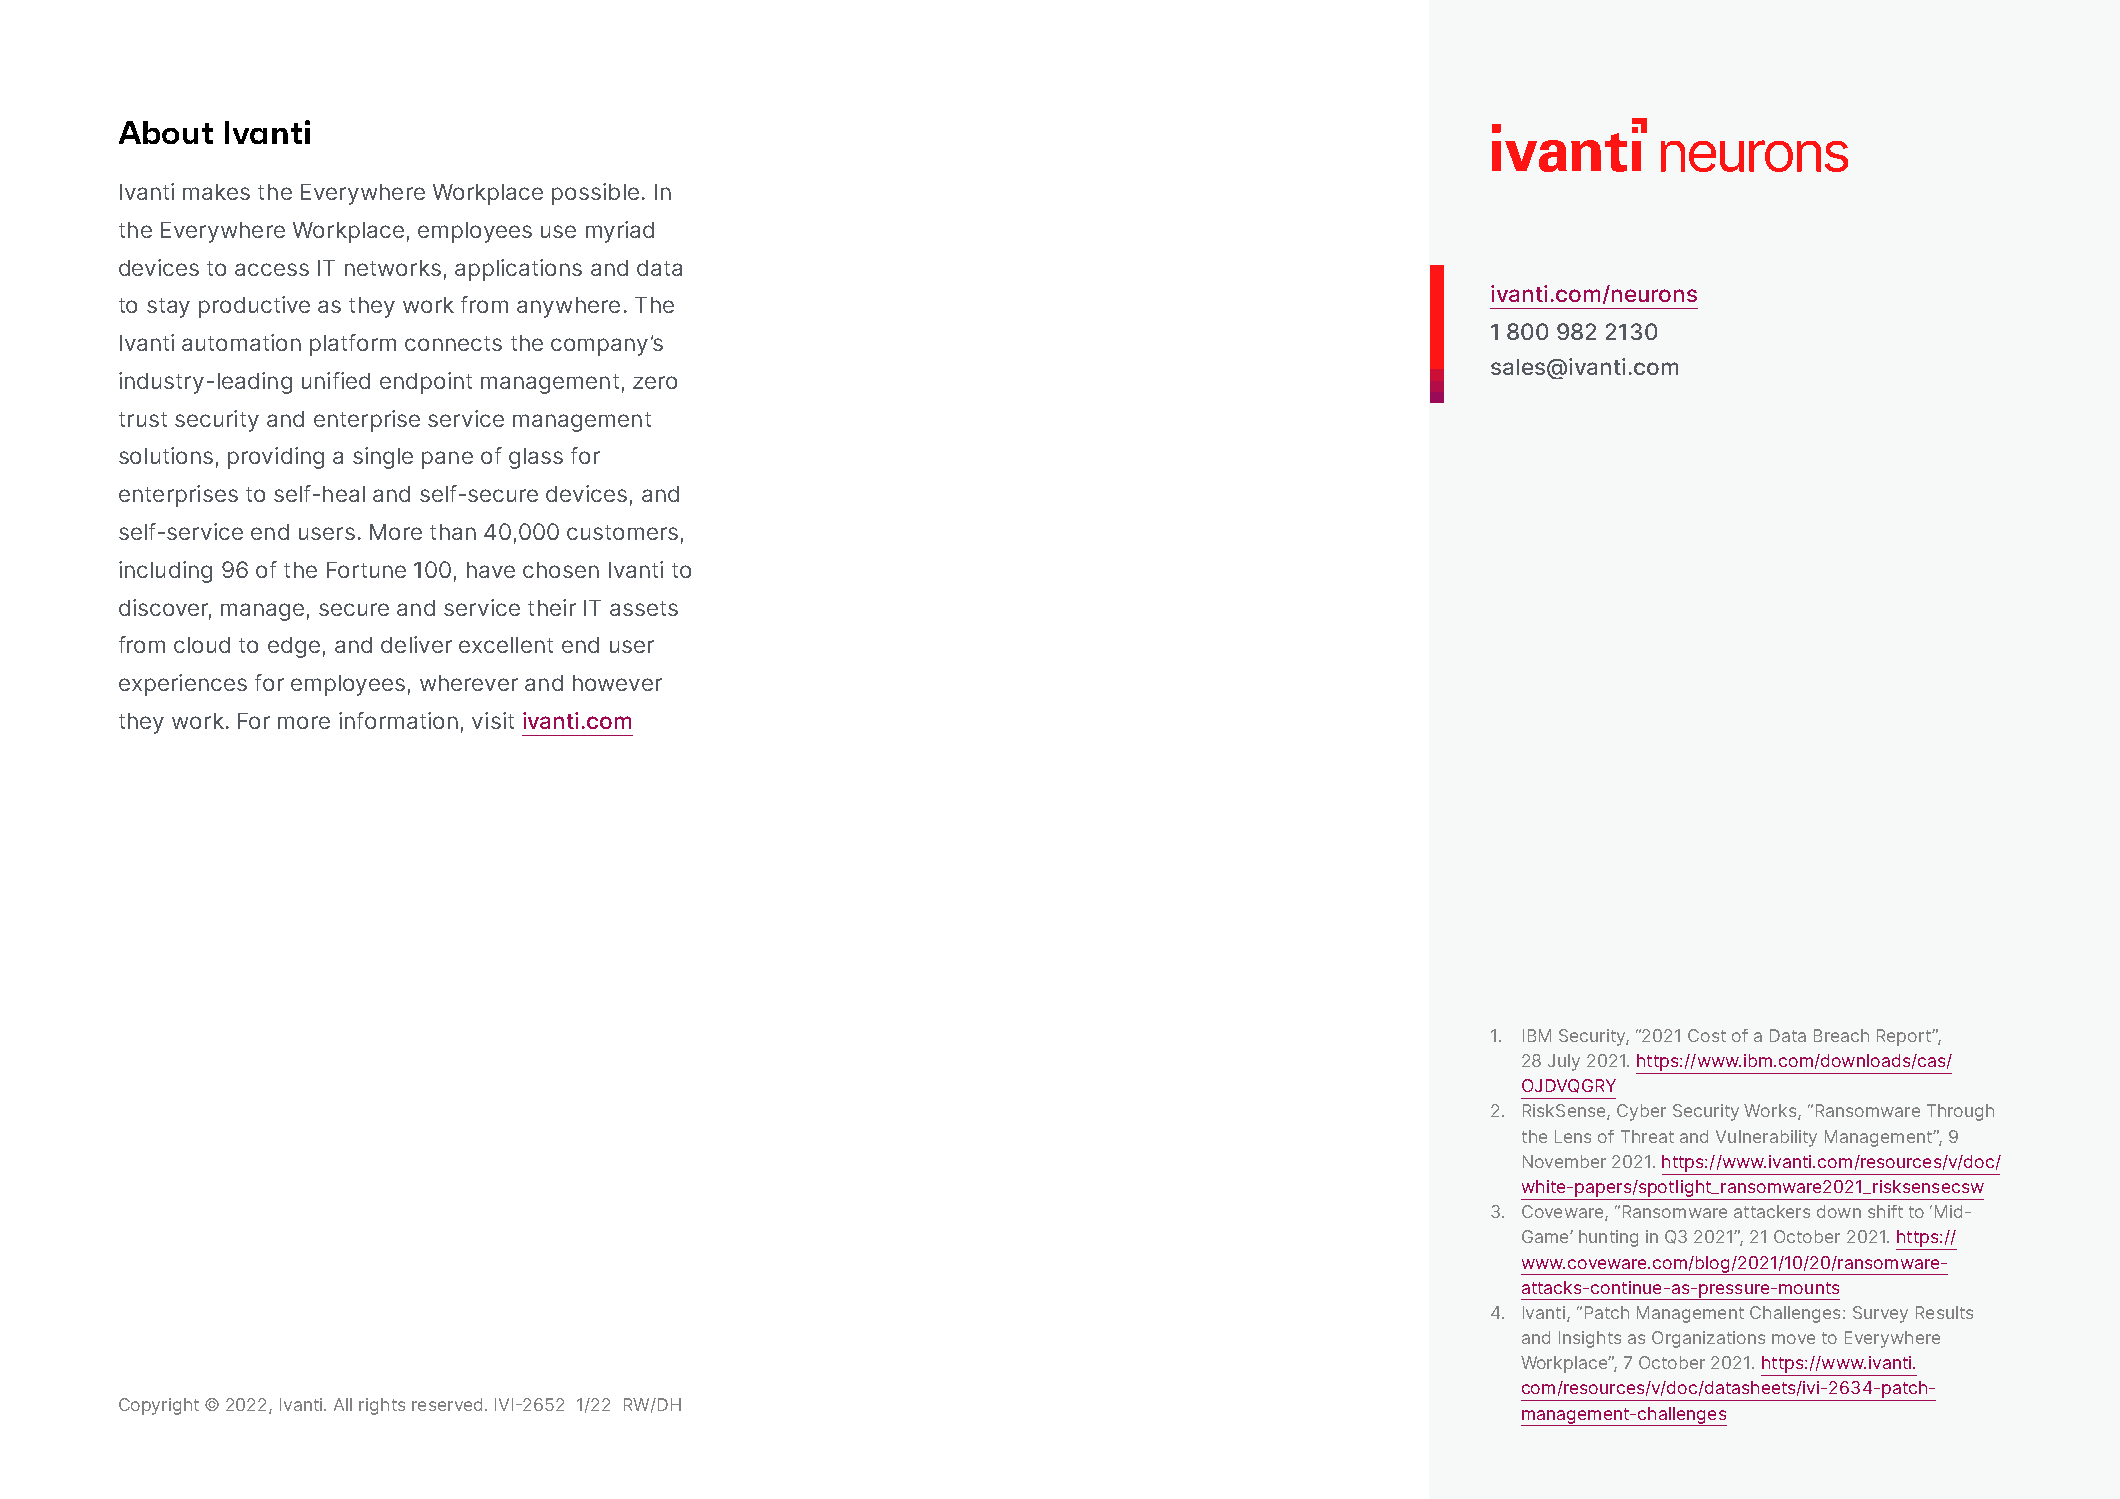 This screenshot has width=2120, height=1499. What do you see at coordinates (1590, 1339) in the screenshot?
I see `Insights` at bounding box center [1590, 1339].
